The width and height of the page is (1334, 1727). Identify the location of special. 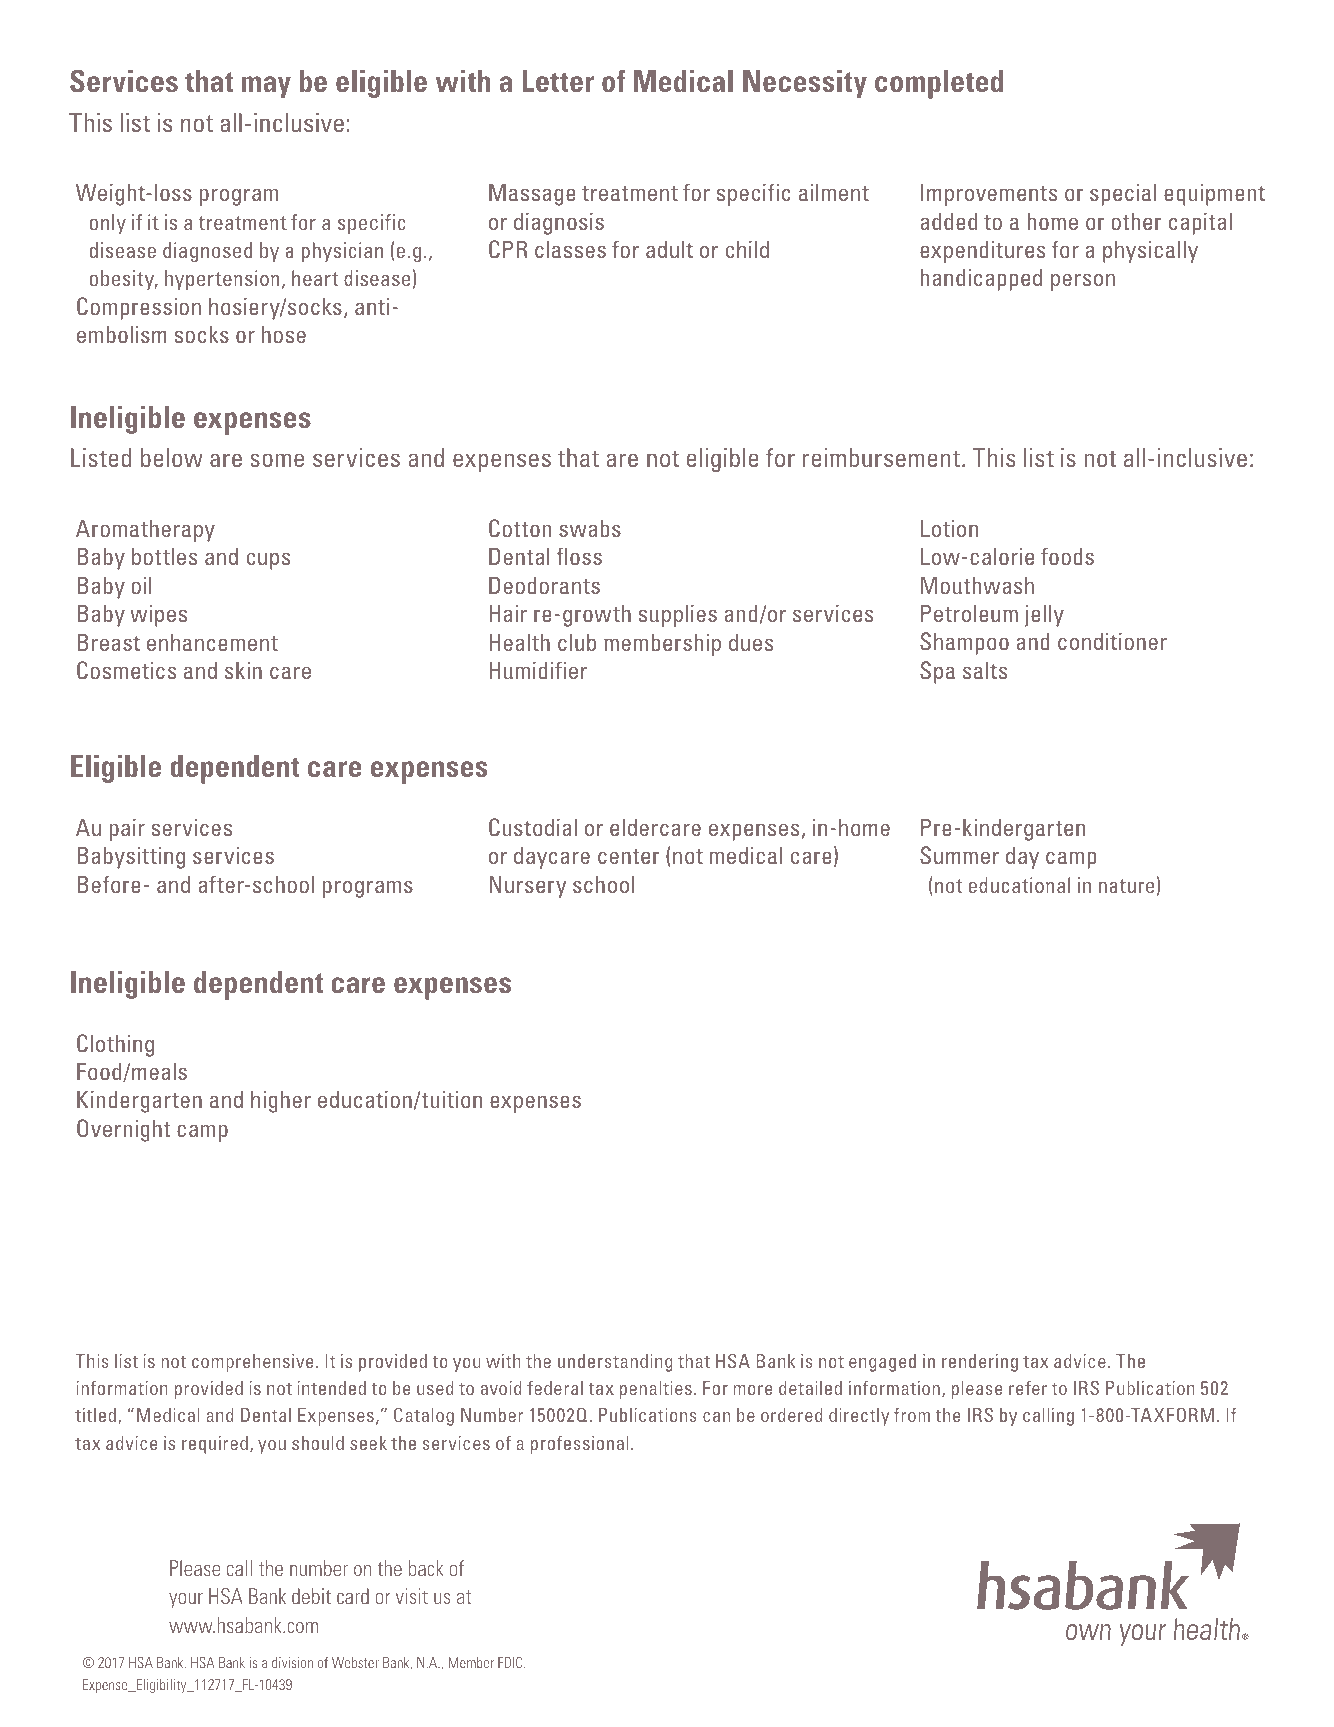
(1123, 195).
